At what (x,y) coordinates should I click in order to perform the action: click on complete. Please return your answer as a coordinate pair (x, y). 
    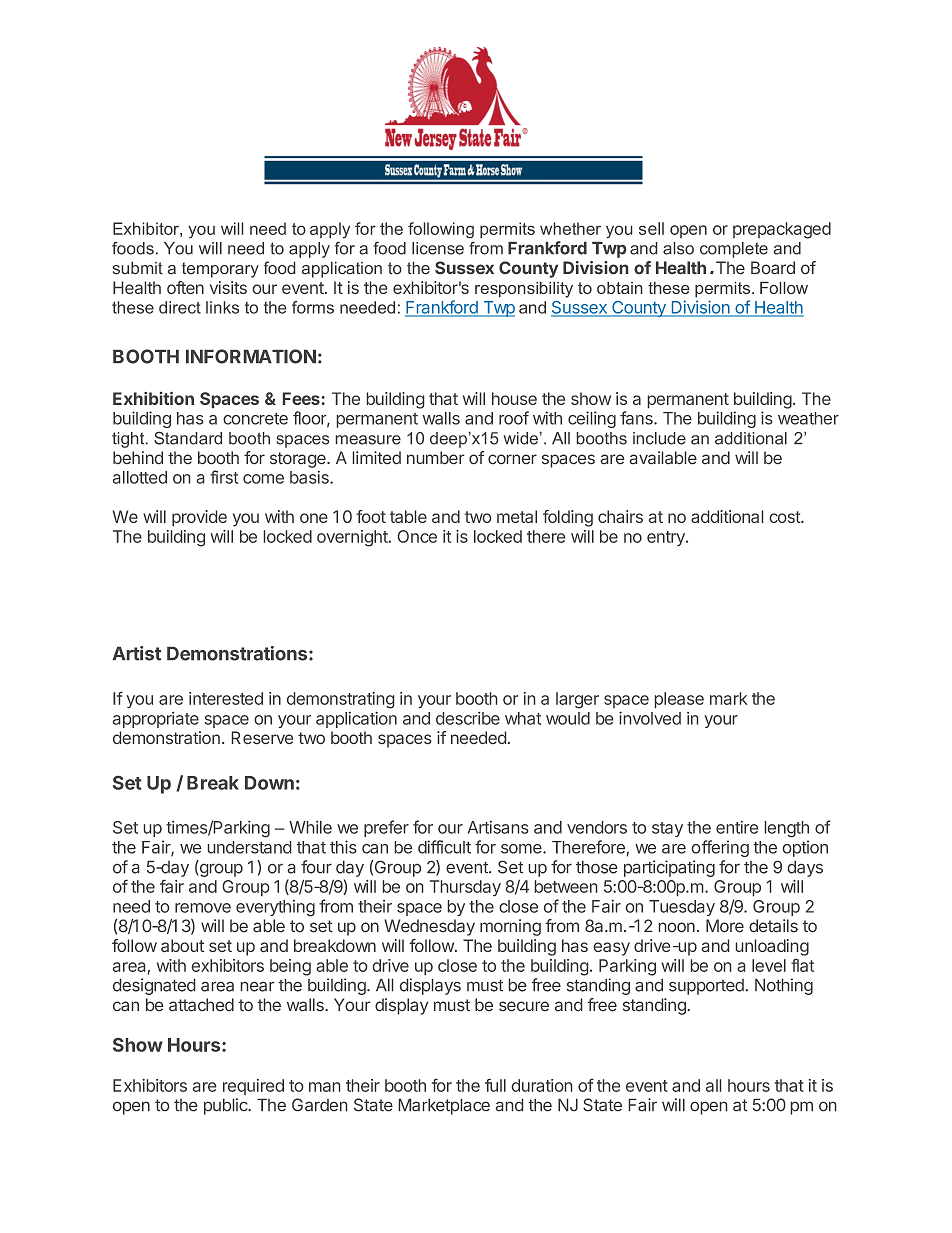
    Looking at the image, I should click on (734, 250).
